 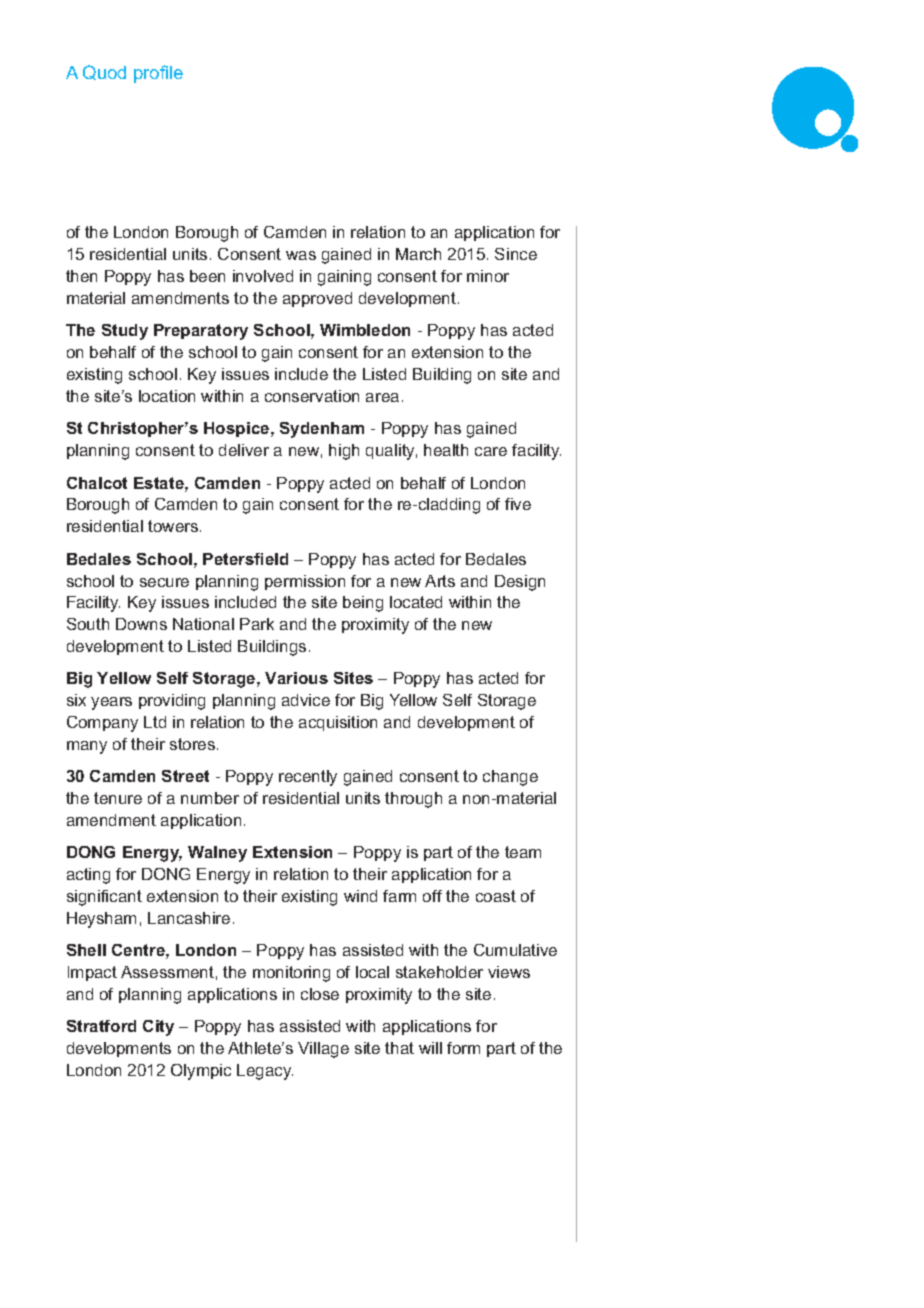 I want to click on Since, so click(x=516, y=254).
